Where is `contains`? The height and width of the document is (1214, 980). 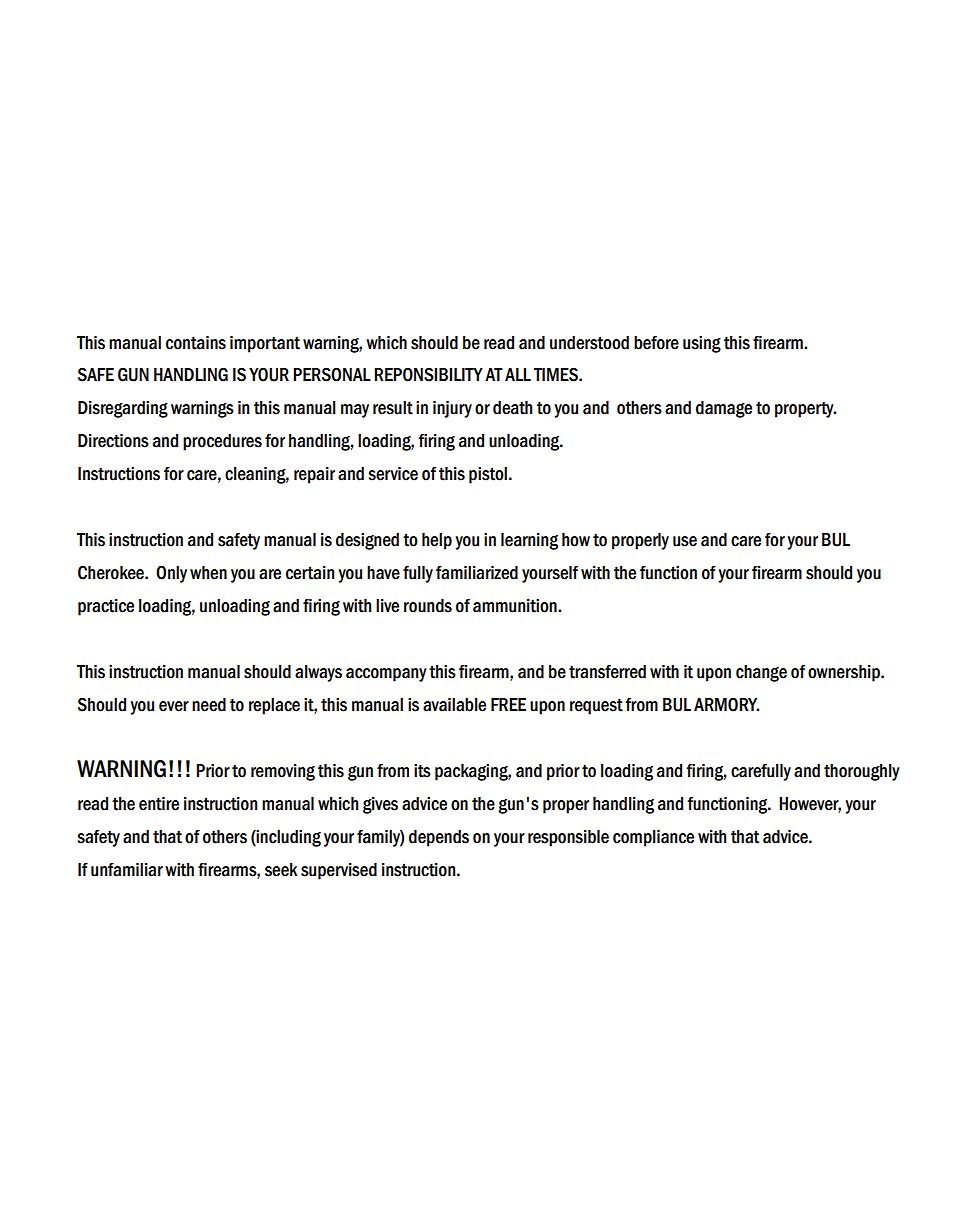 contains is located at coordinates (196, 343).
